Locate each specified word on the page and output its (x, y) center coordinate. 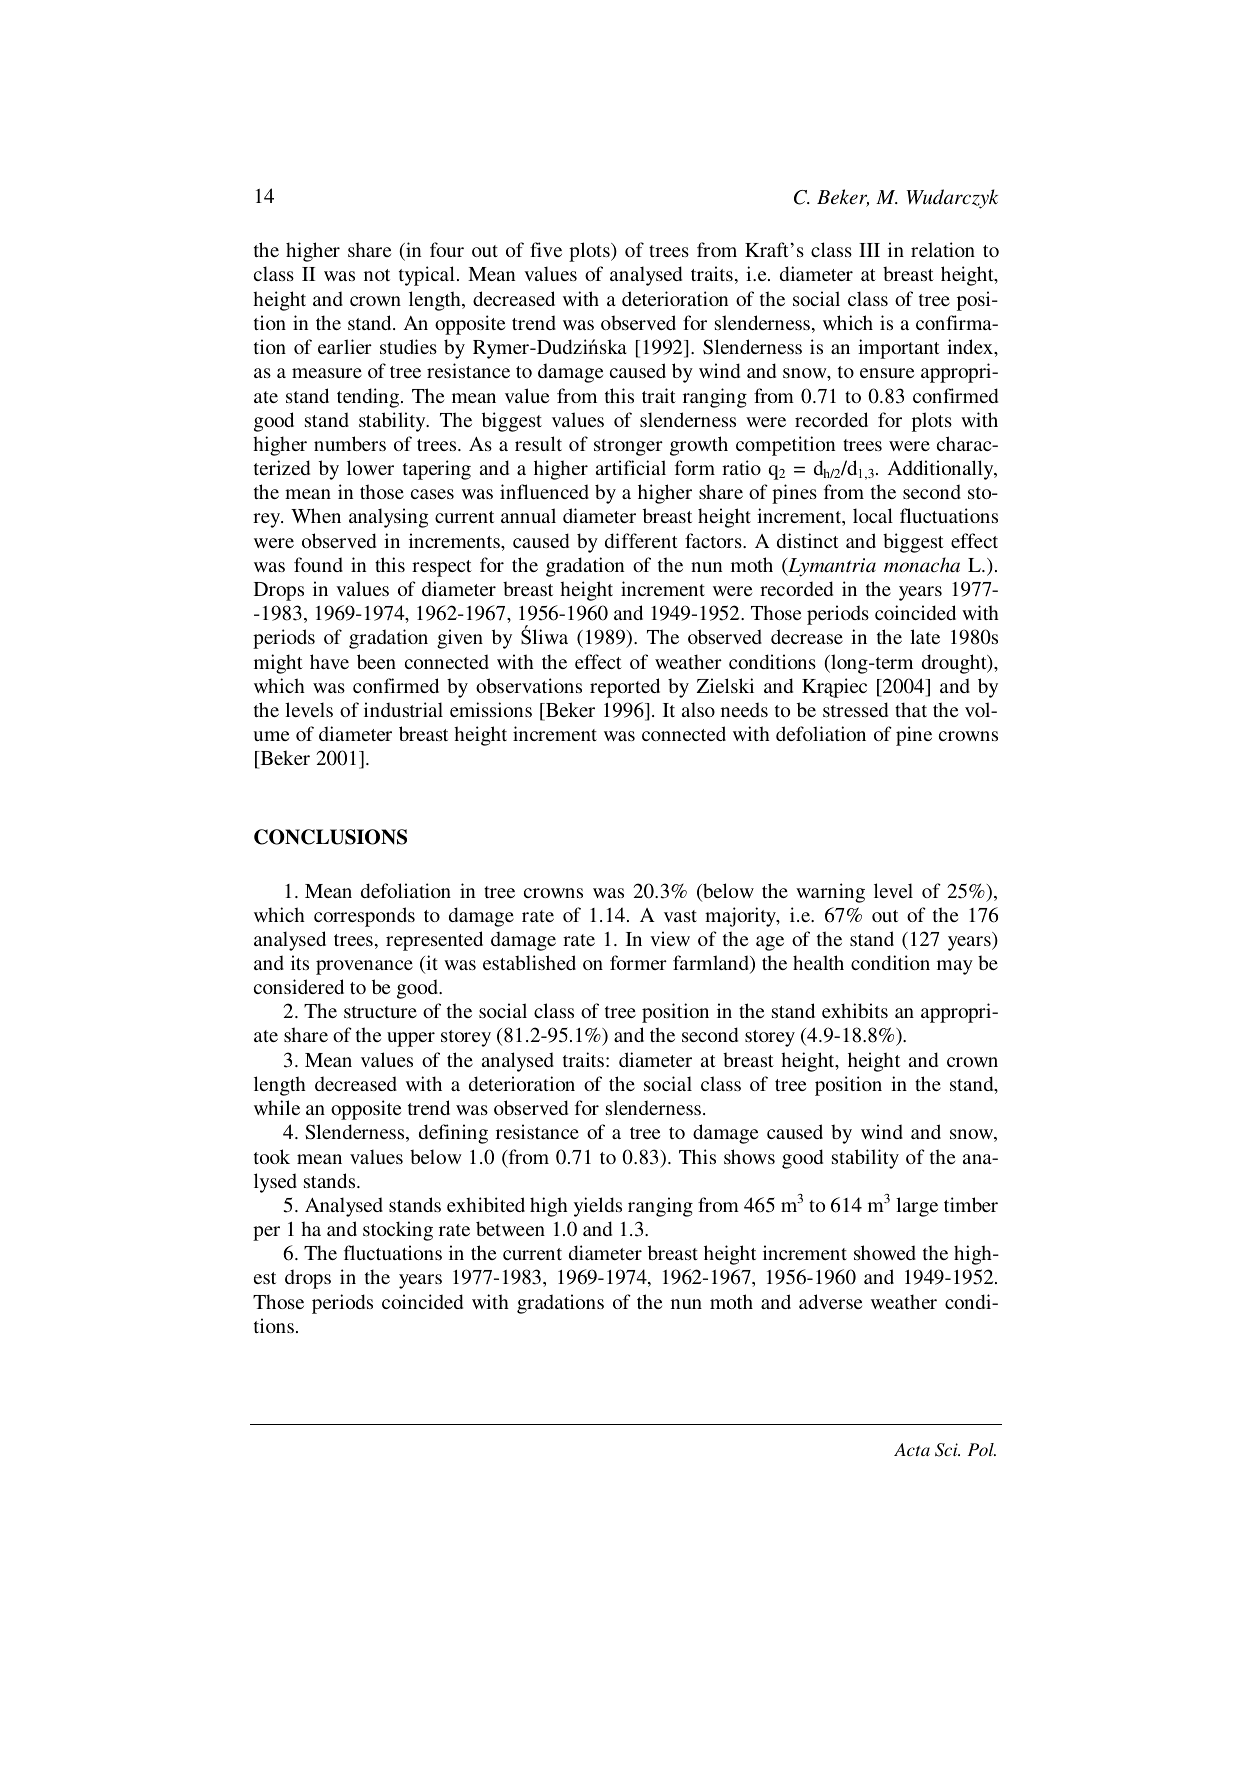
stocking (398, 1231)
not (377, 275)
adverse (830, 1301)
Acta (912, 1449)
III (869, 250)
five (546, 249)
